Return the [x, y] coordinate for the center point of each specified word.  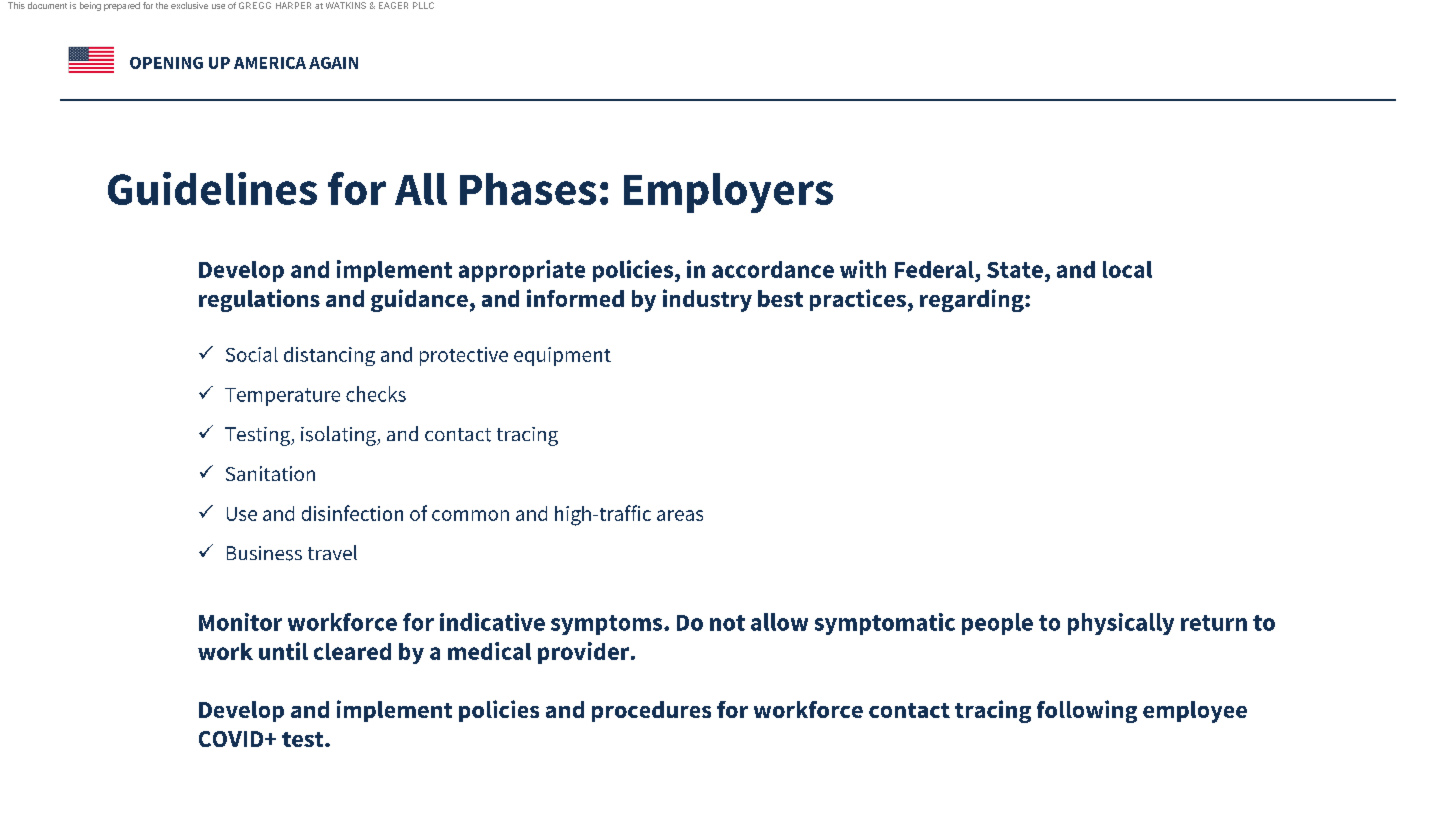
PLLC [423, 5]
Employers [728, 193]
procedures [651, 711]
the [162, 5]
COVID [232, 739]
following [1087, 711]
